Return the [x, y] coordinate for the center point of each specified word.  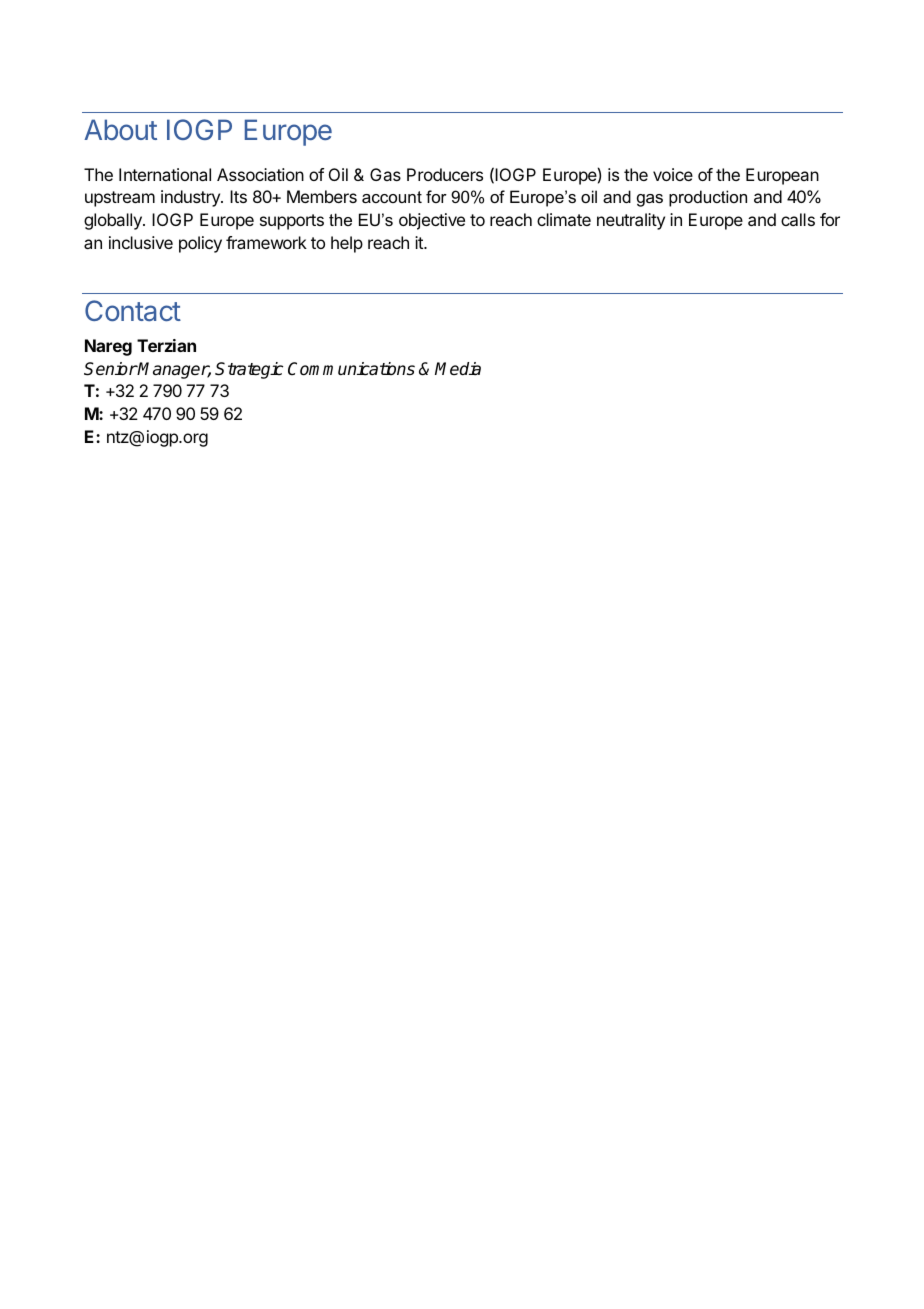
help [347, 244]
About [120, 129]
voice [673, 174]
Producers [445, 174]
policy [200, 244]
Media [458, 369]
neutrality [631, 221]
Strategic [249, 370]
